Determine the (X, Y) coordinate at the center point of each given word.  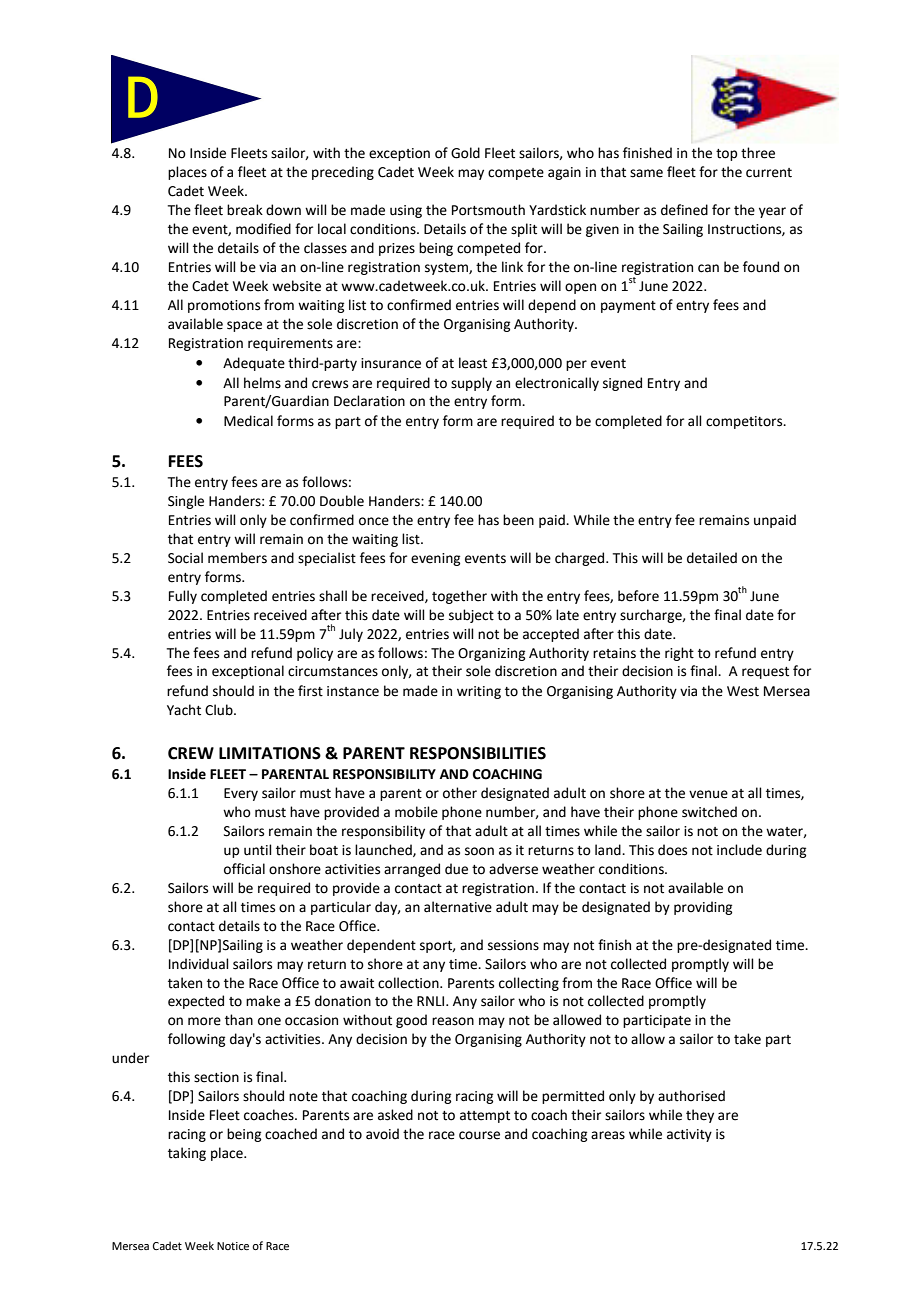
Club (220, 710)
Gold (465, 153)
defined (684, 210)
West (743, 691)
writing (479, 692)
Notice (233, 1246)
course (479, 1135)
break (245, 210)
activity (689, 1135)
